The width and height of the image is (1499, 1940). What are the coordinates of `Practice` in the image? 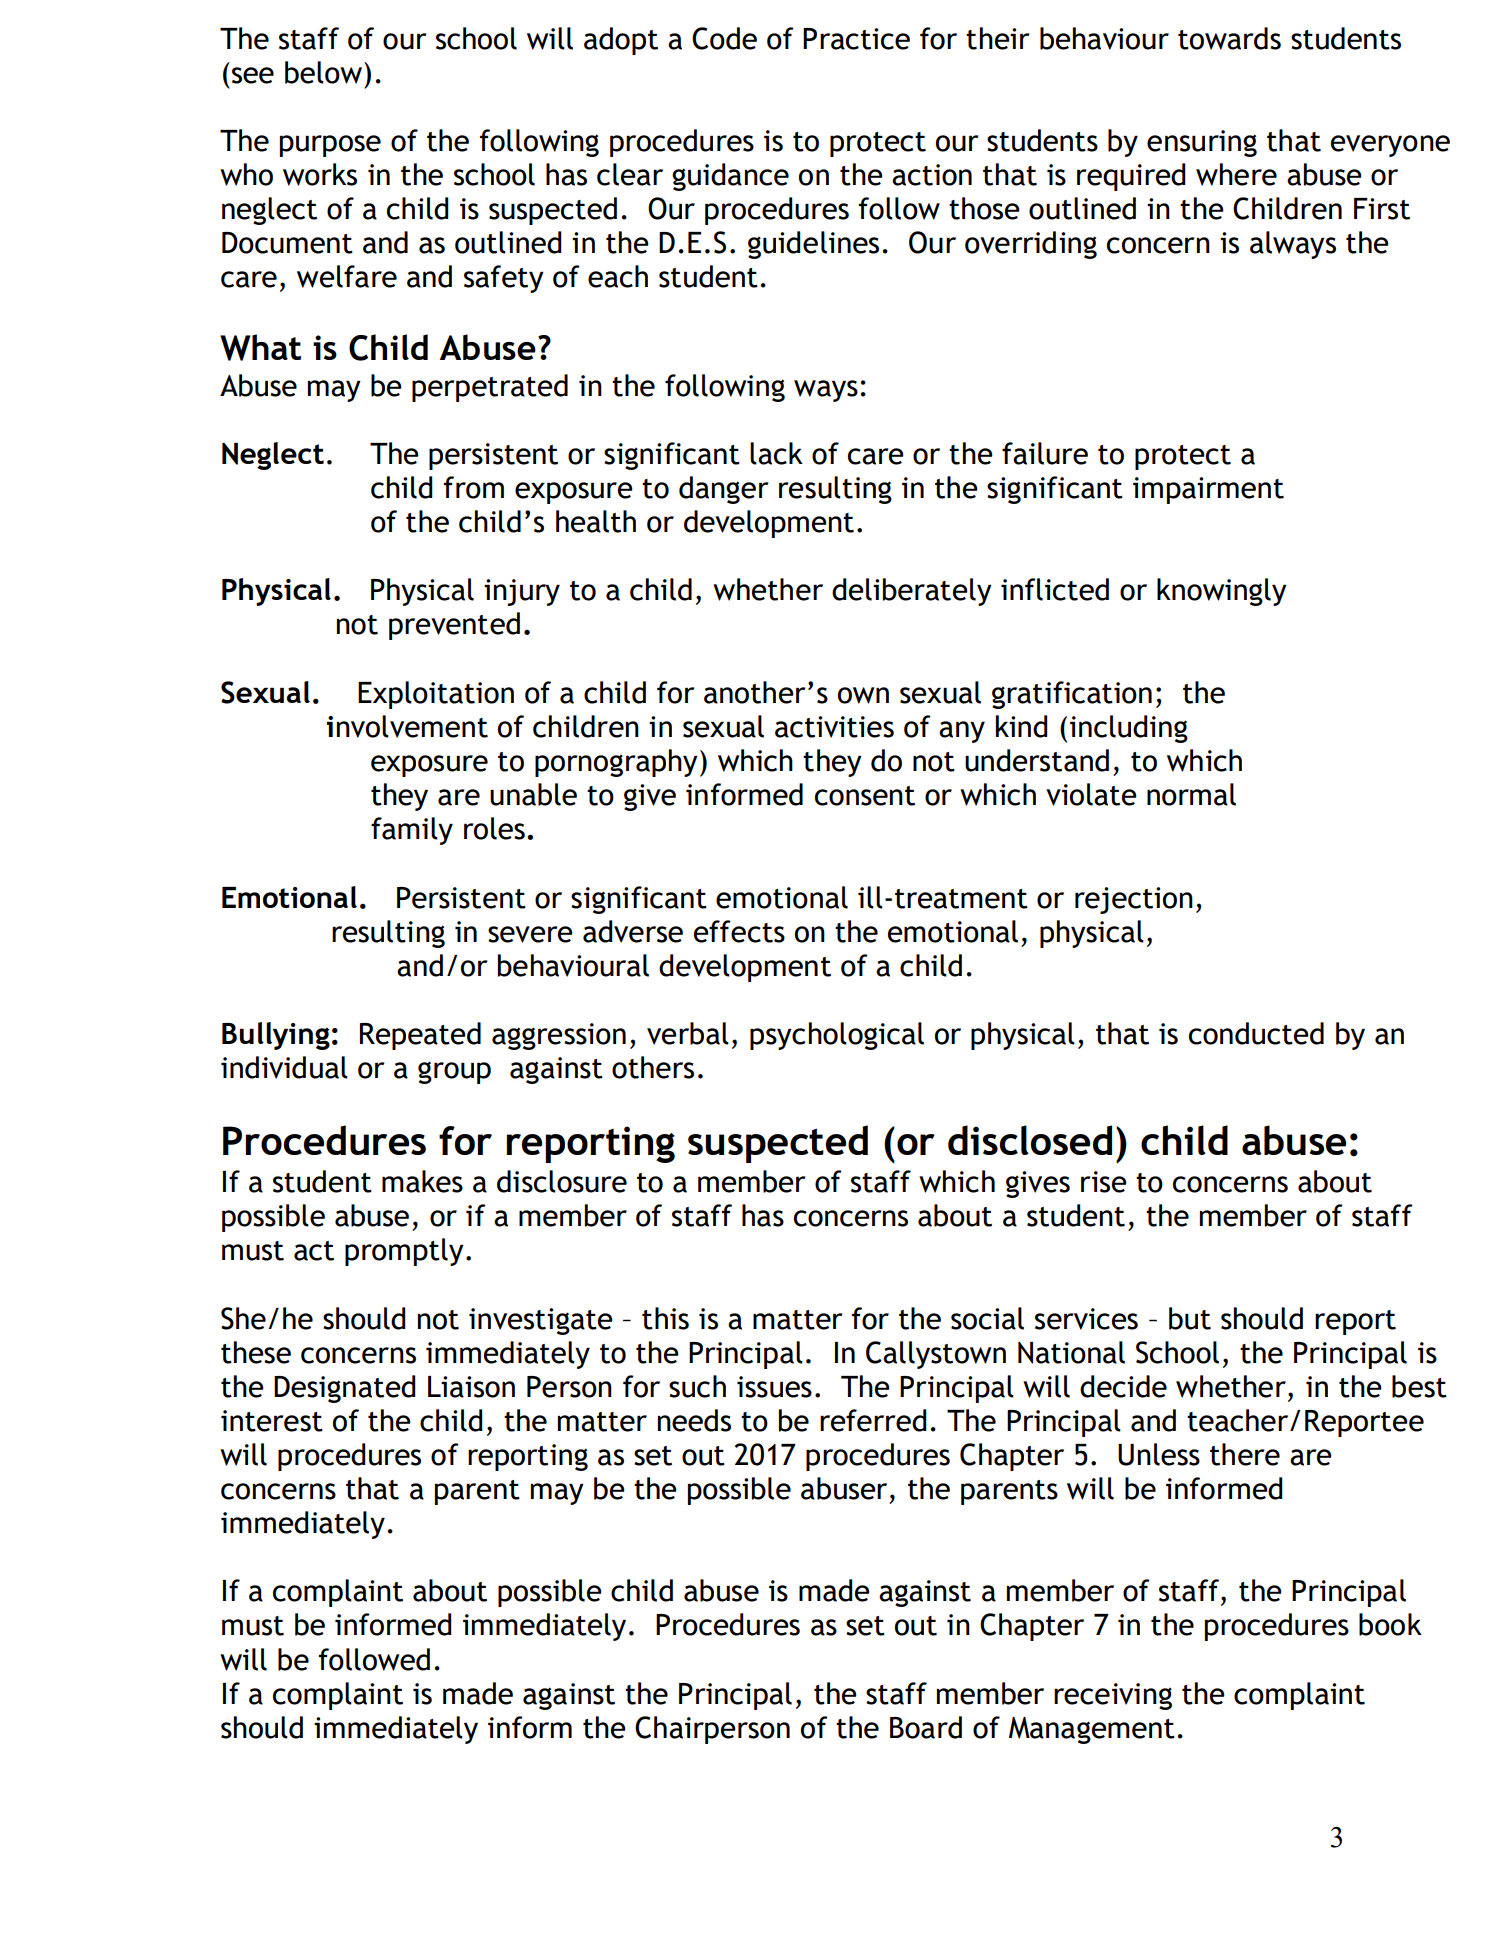 It's located at (856, 39).
